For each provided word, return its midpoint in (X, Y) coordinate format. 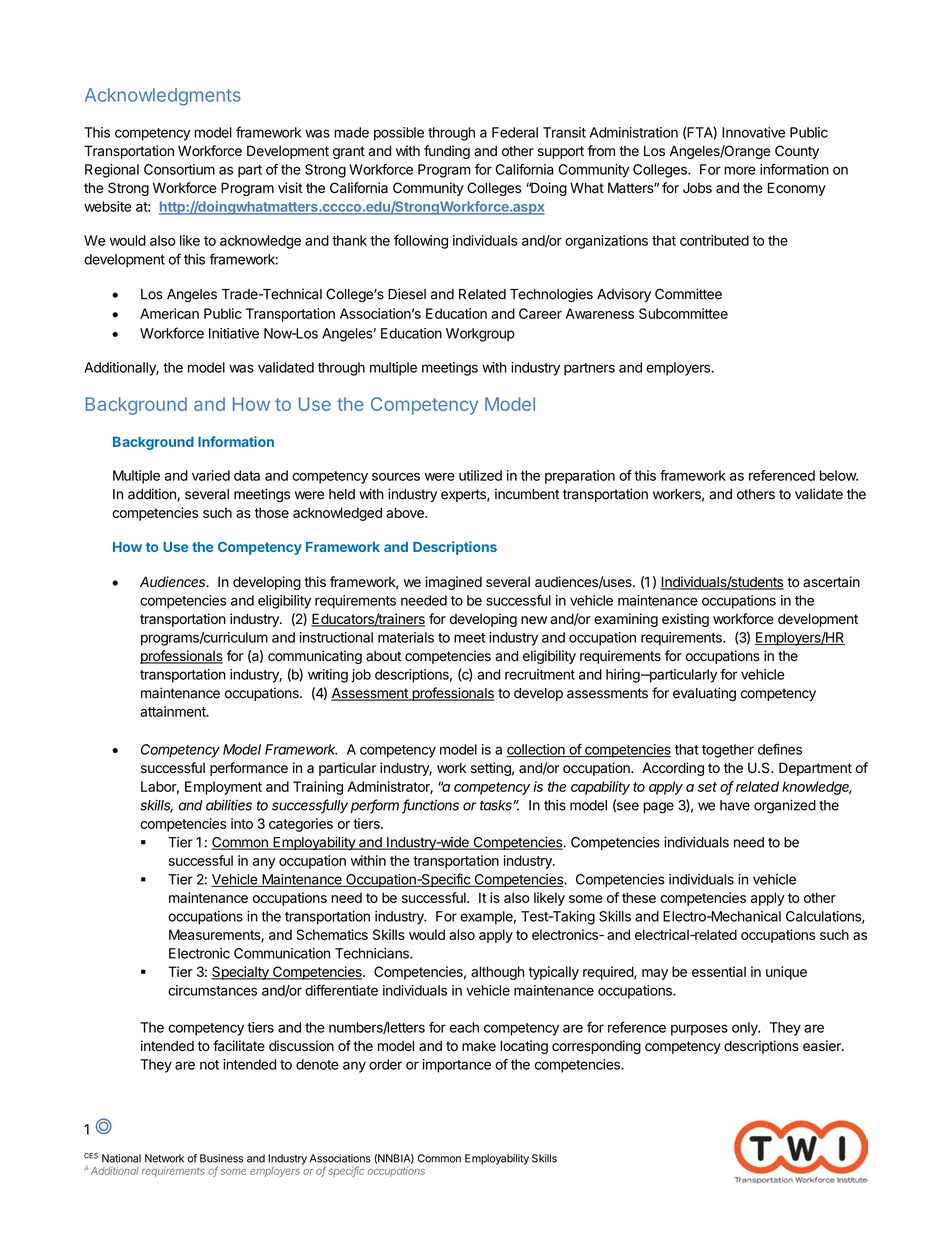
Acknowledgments (163, 97)
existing (685, 620)
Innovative (753, 132)
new (534, 620)
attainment (174, 711)
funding (447, 152)
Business (221, 1158)
